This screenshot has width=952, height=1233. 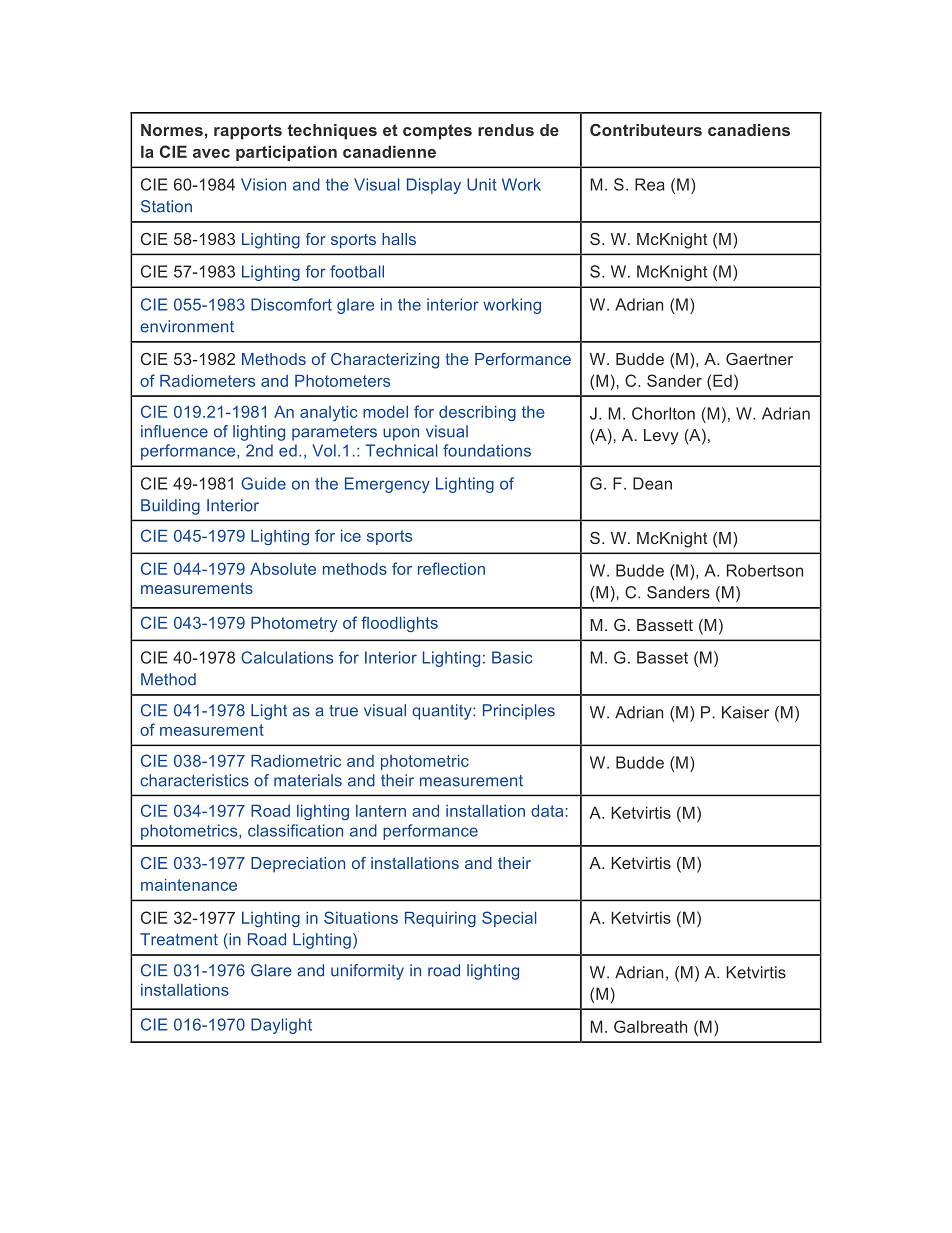 I want to click on Unit, so click(x=482, y=184).
